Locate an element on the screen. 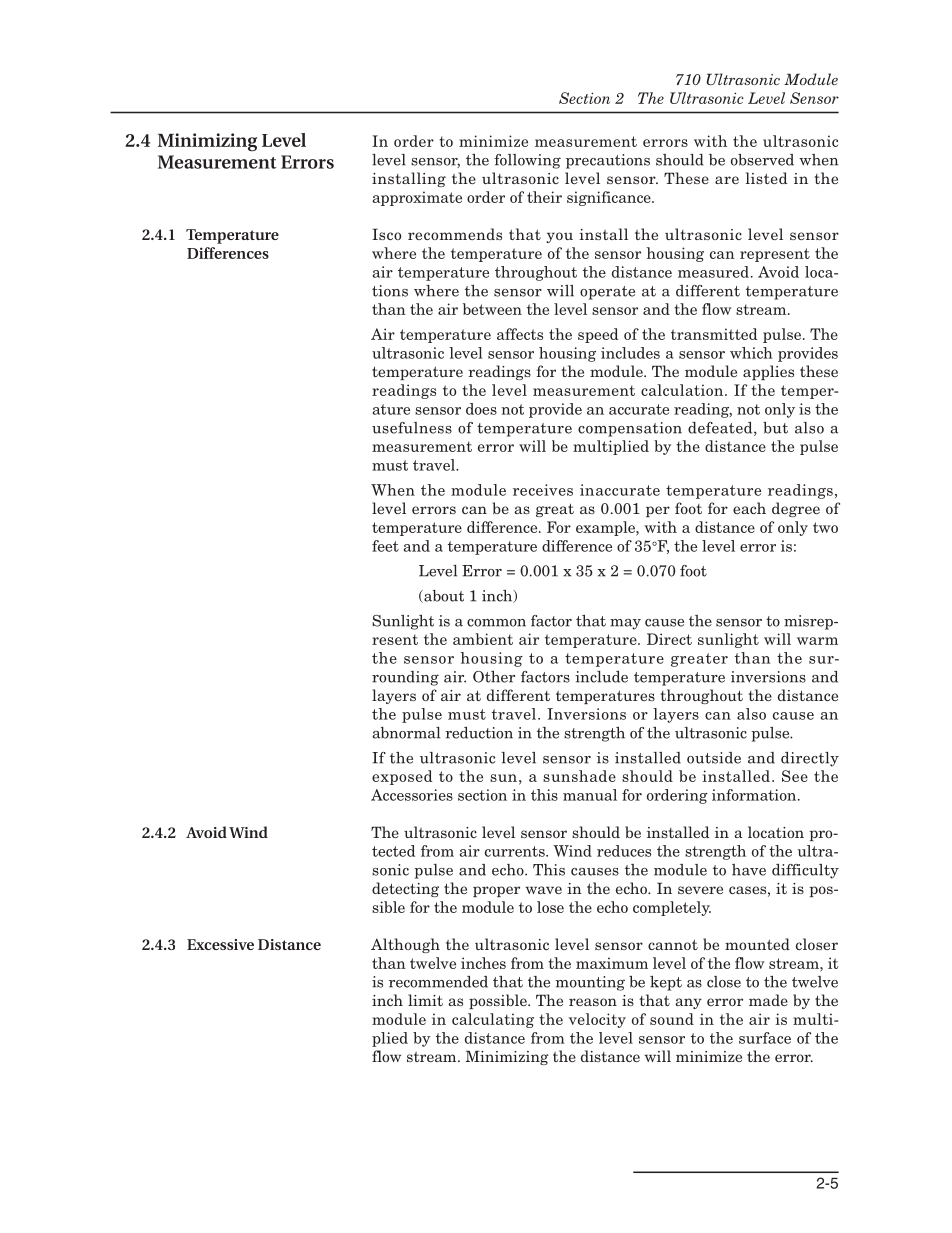 The width and height of the screenshot is (952, 1233). usefulness is located at coordinates (412, 428).
